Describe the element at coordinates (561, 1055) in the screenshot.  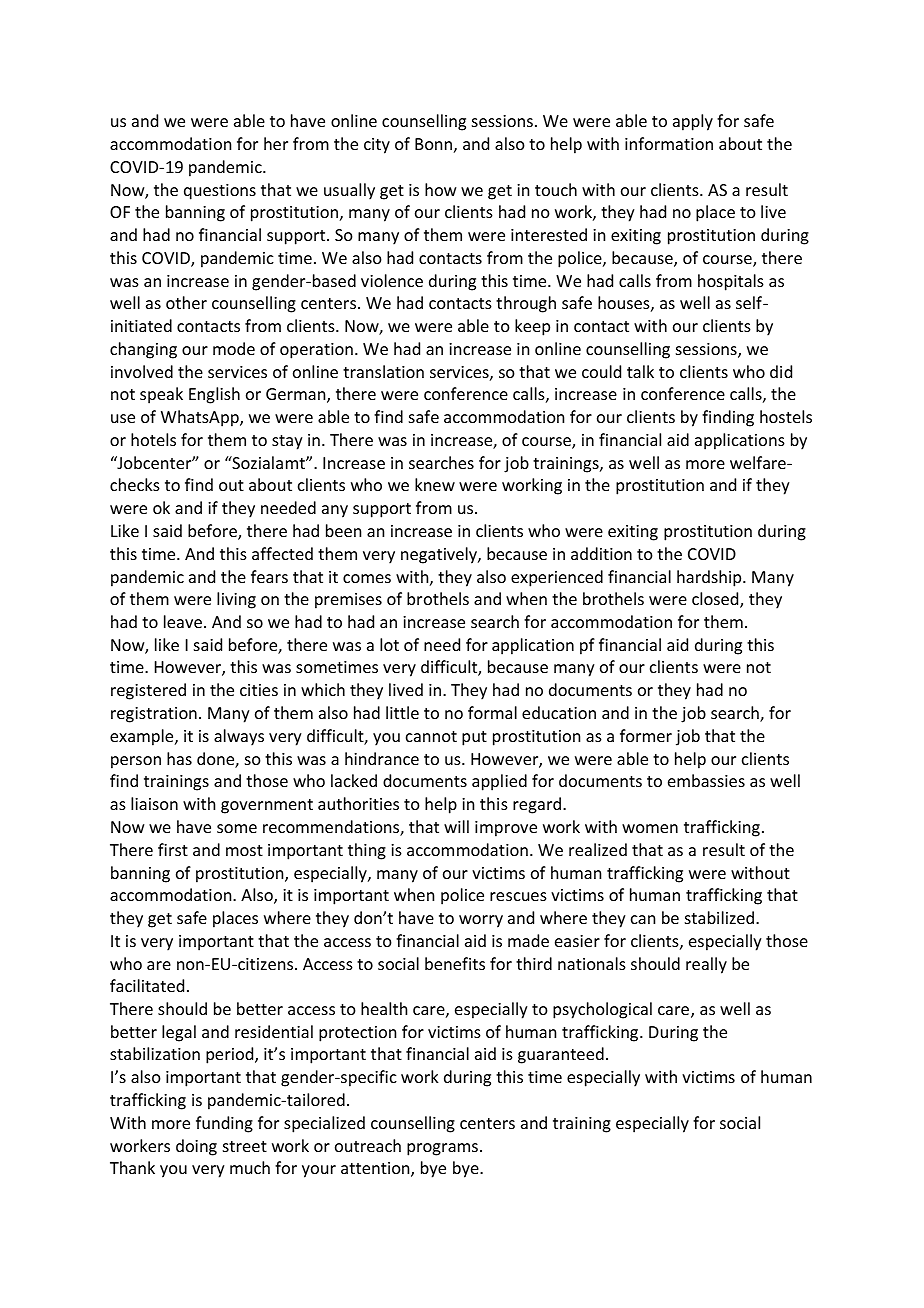
I see `guaranteed` at that location.
